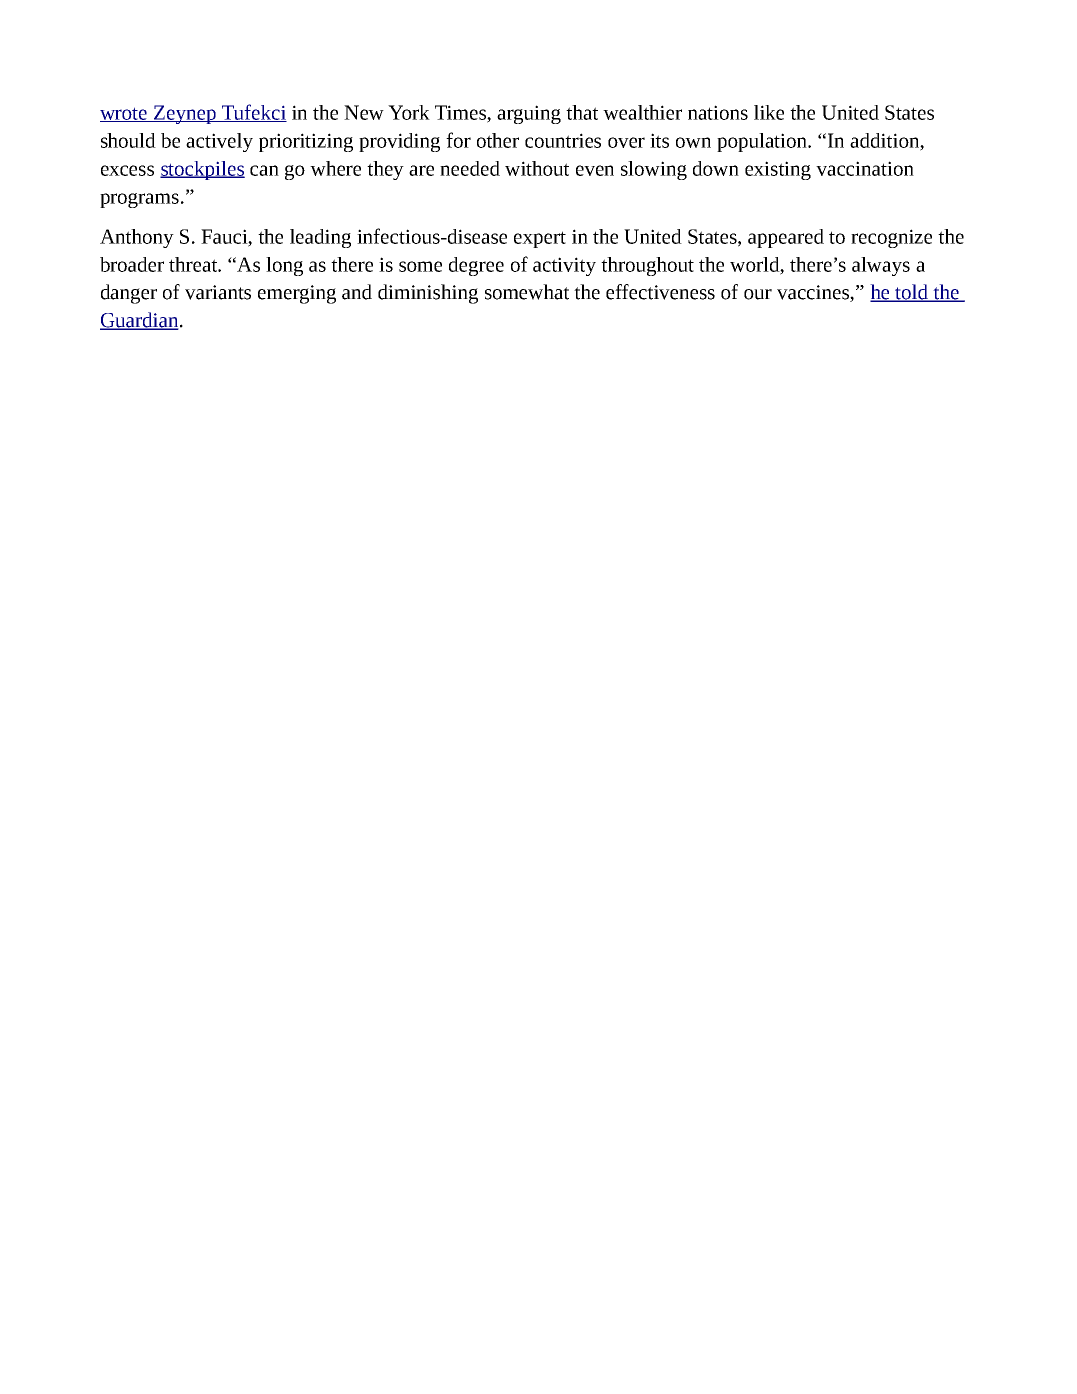 The height and width of the screenshot is (1394, 1077). What do you see at coordinates (786, 238) in the screenshot?
I see `appeared` at bounding box center [786, 238].
